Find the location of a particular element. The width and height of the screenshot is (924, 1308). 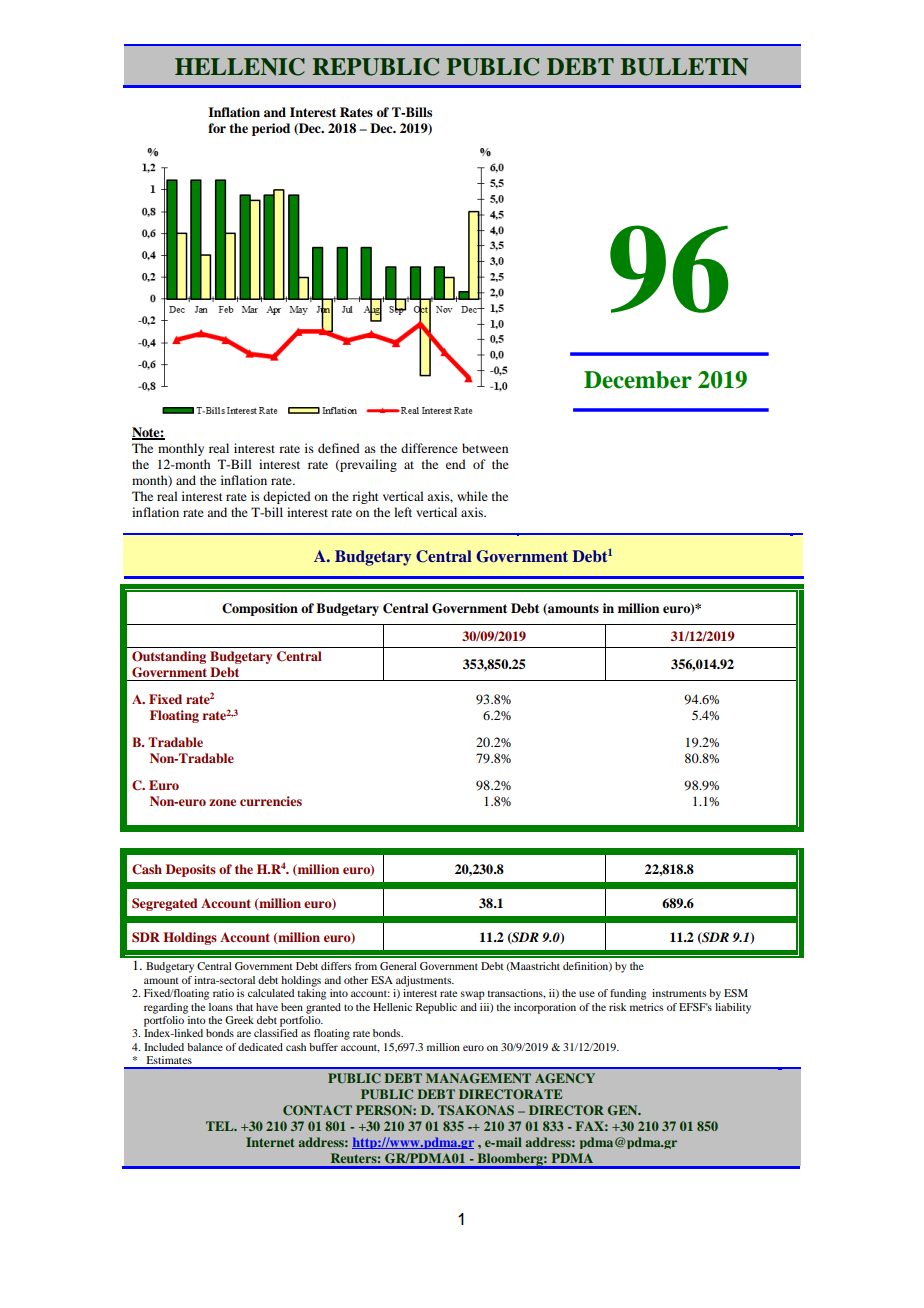

Deposits is located at coordinates (191, 870).
